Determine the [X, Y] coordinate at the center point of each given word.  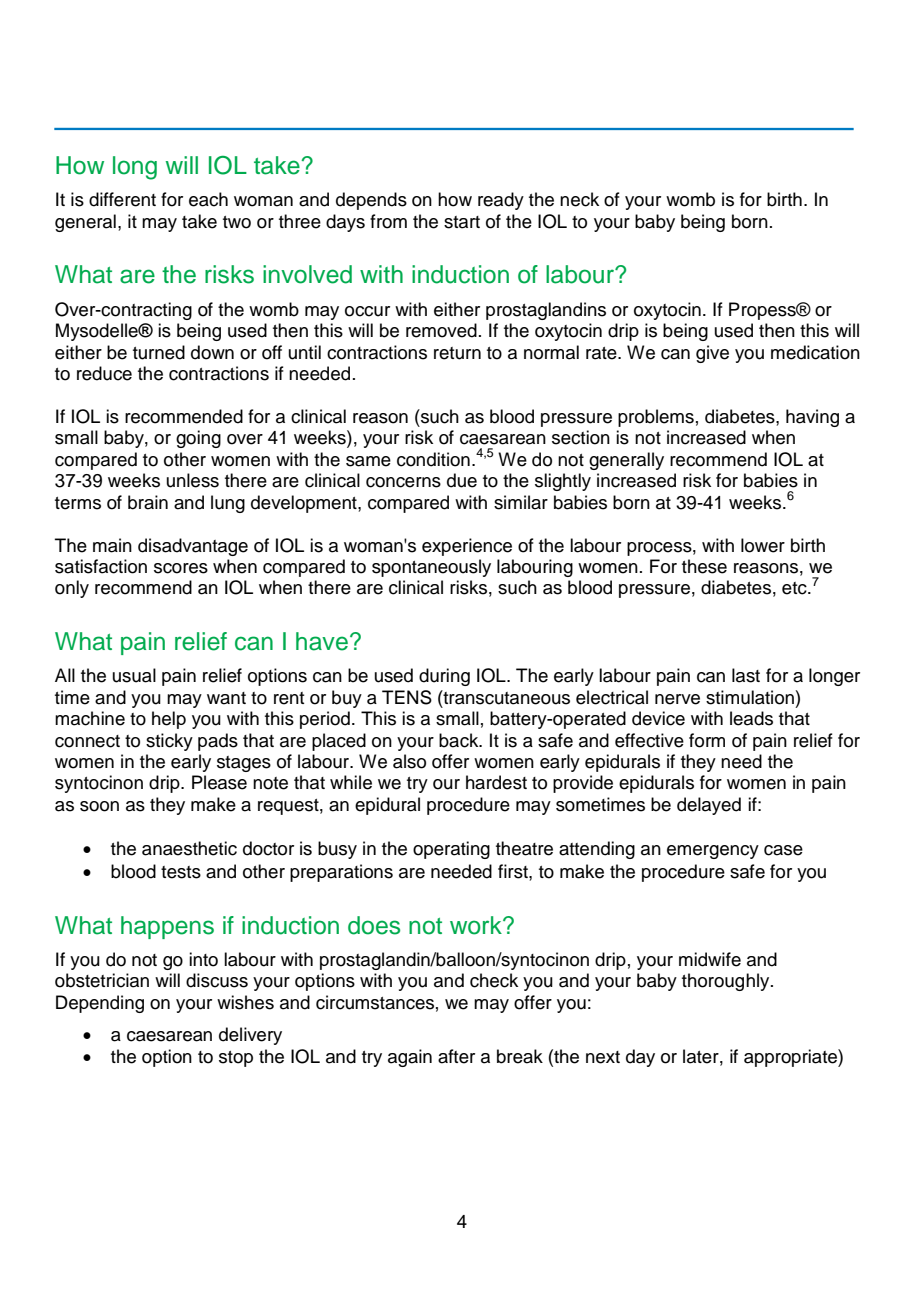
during [444, 677]
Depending [100, 1004]
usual [134, 675]
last [746, 675]
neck [579, 199]
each [208, 199]
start [462, 222]
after [456, 1056]
